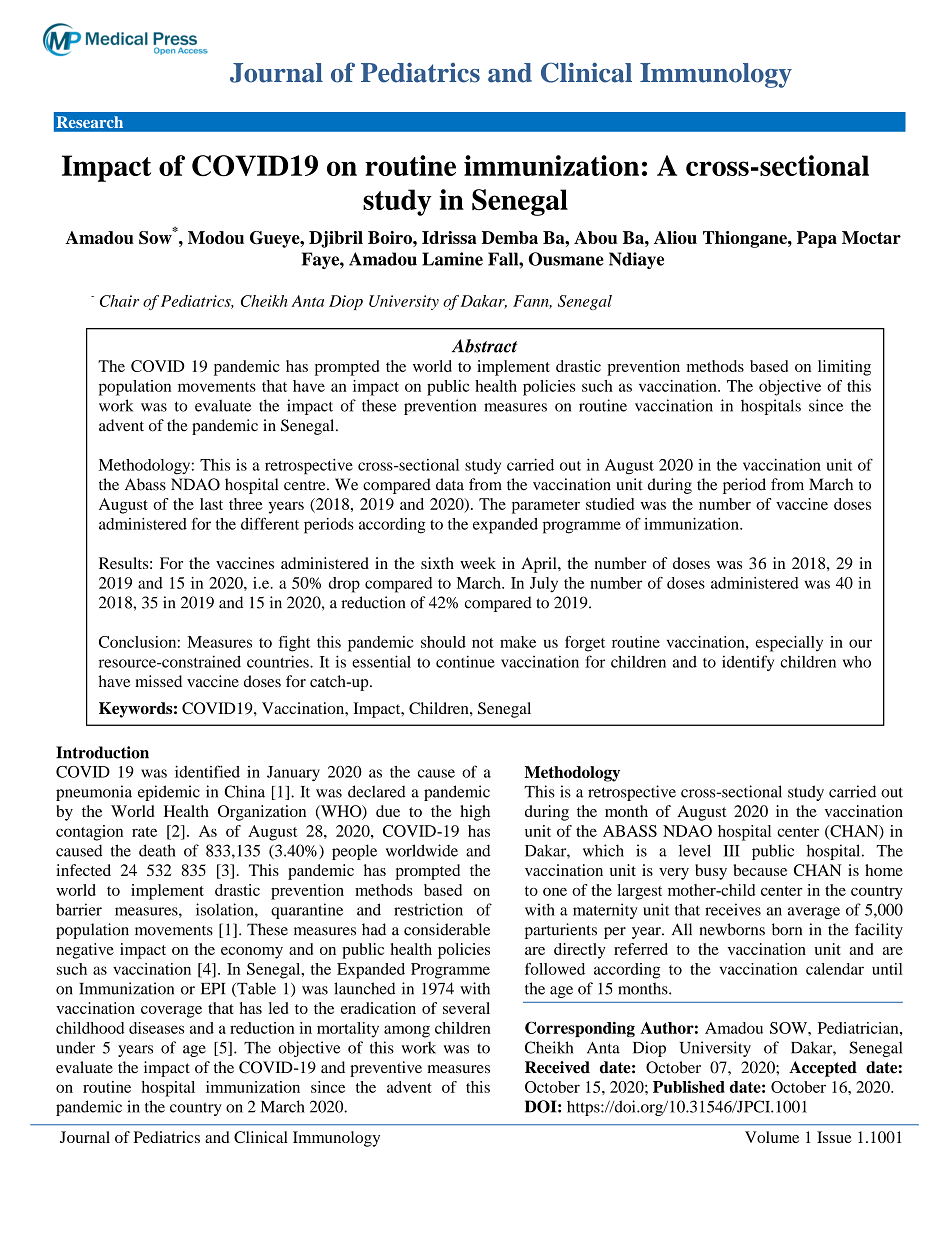 The width and height of the image is (952, 1233). I want to click on III, so click(732, 851).
